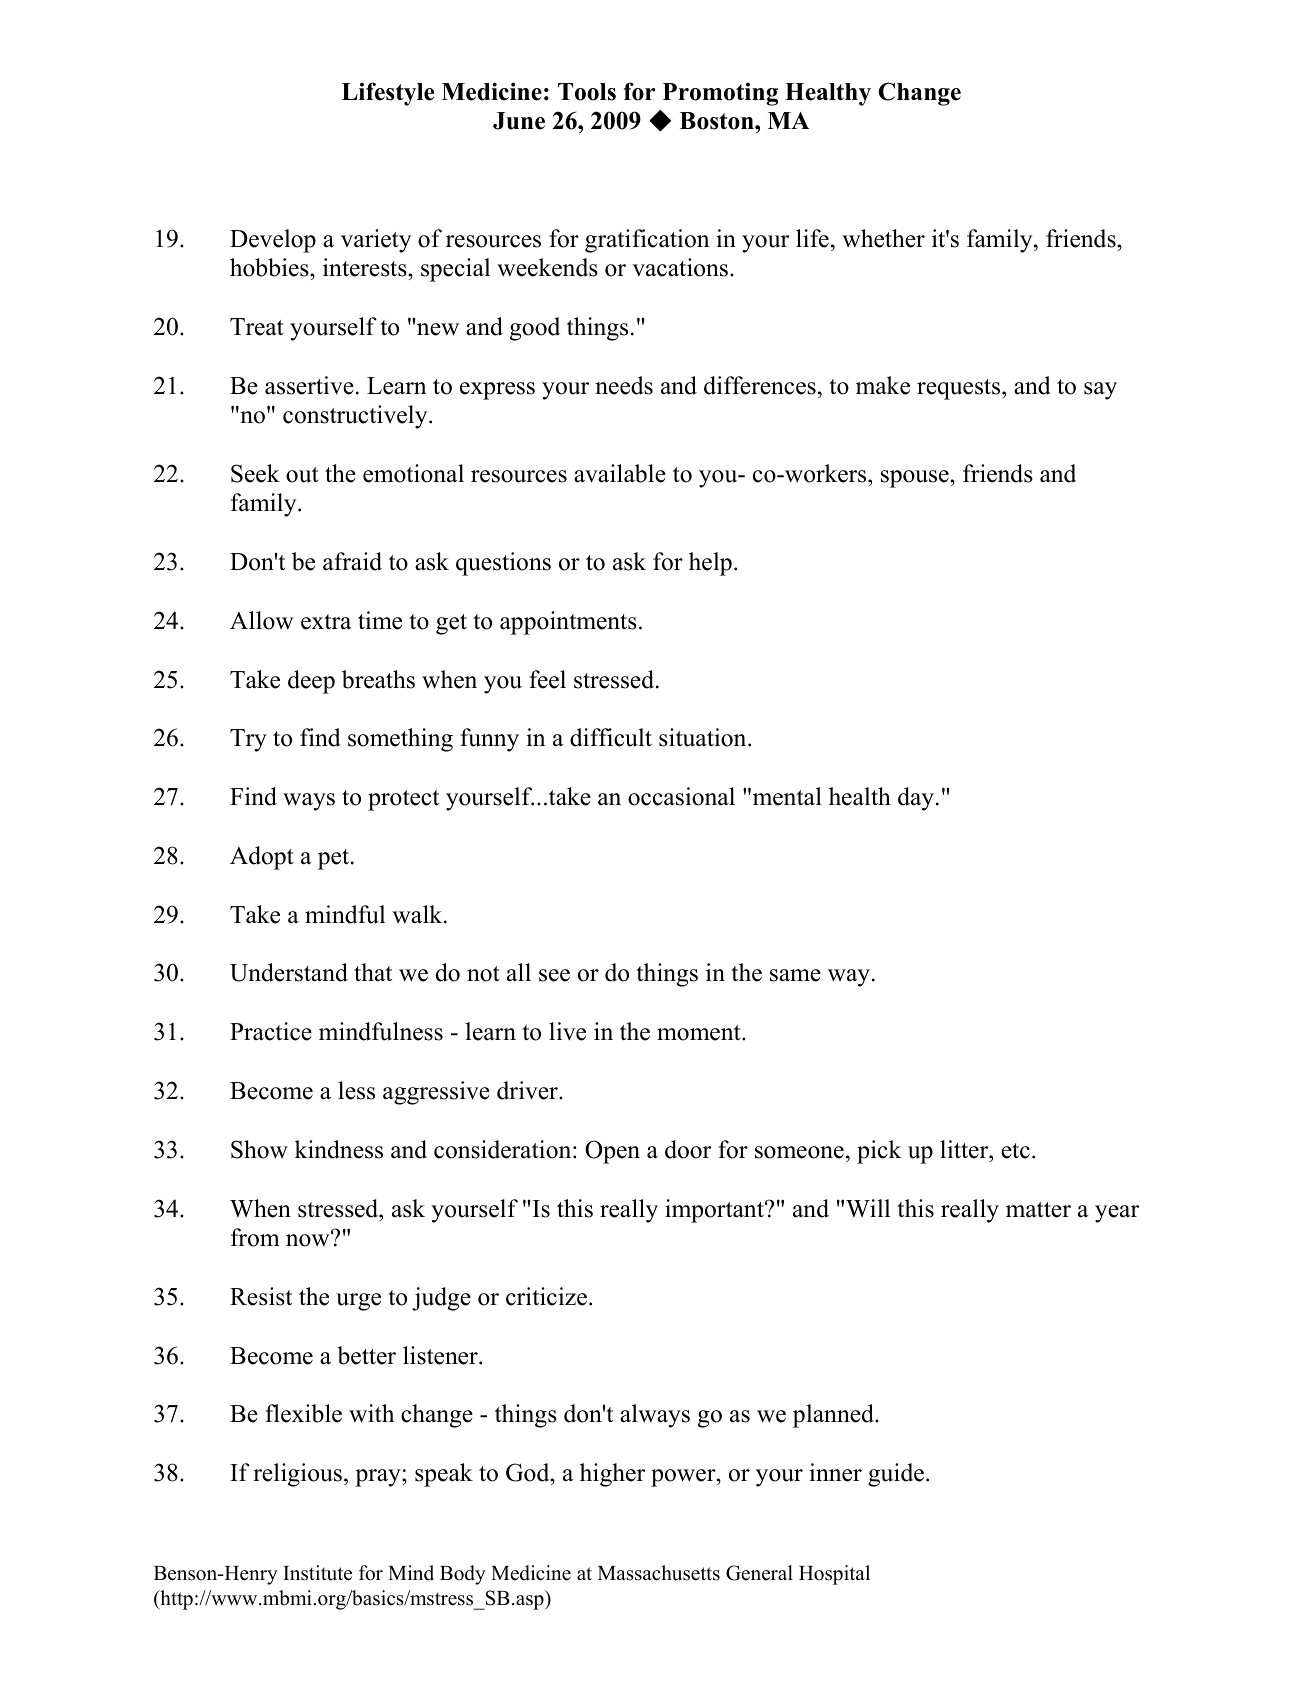 The height and width of the document is (1687, 1303). Describe the element at coordinates (380, 620) in the document. I see `time` at that location.
